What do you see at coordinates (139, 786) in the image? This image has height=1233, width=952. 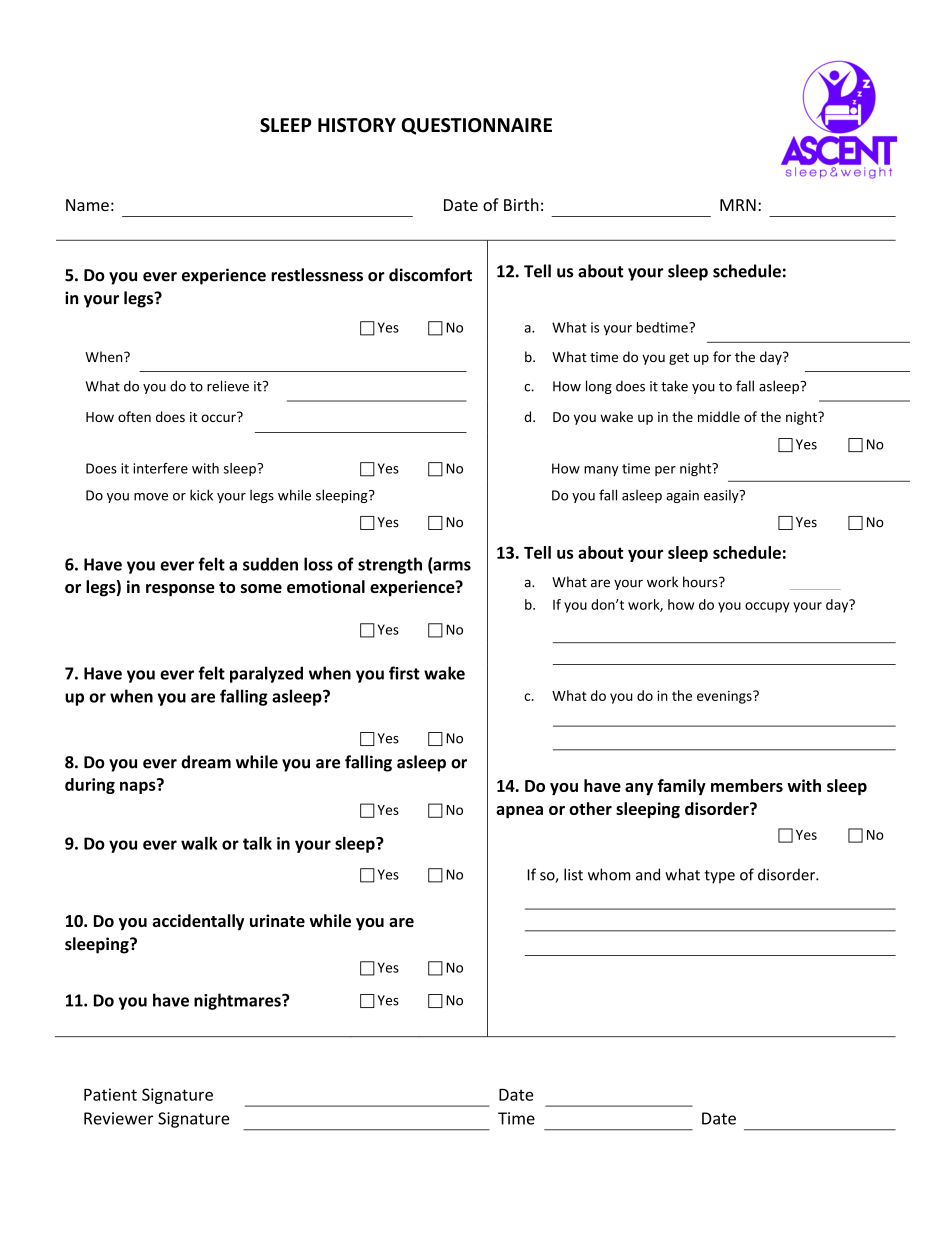 I see `naps` at bounding box center [139, 786].
